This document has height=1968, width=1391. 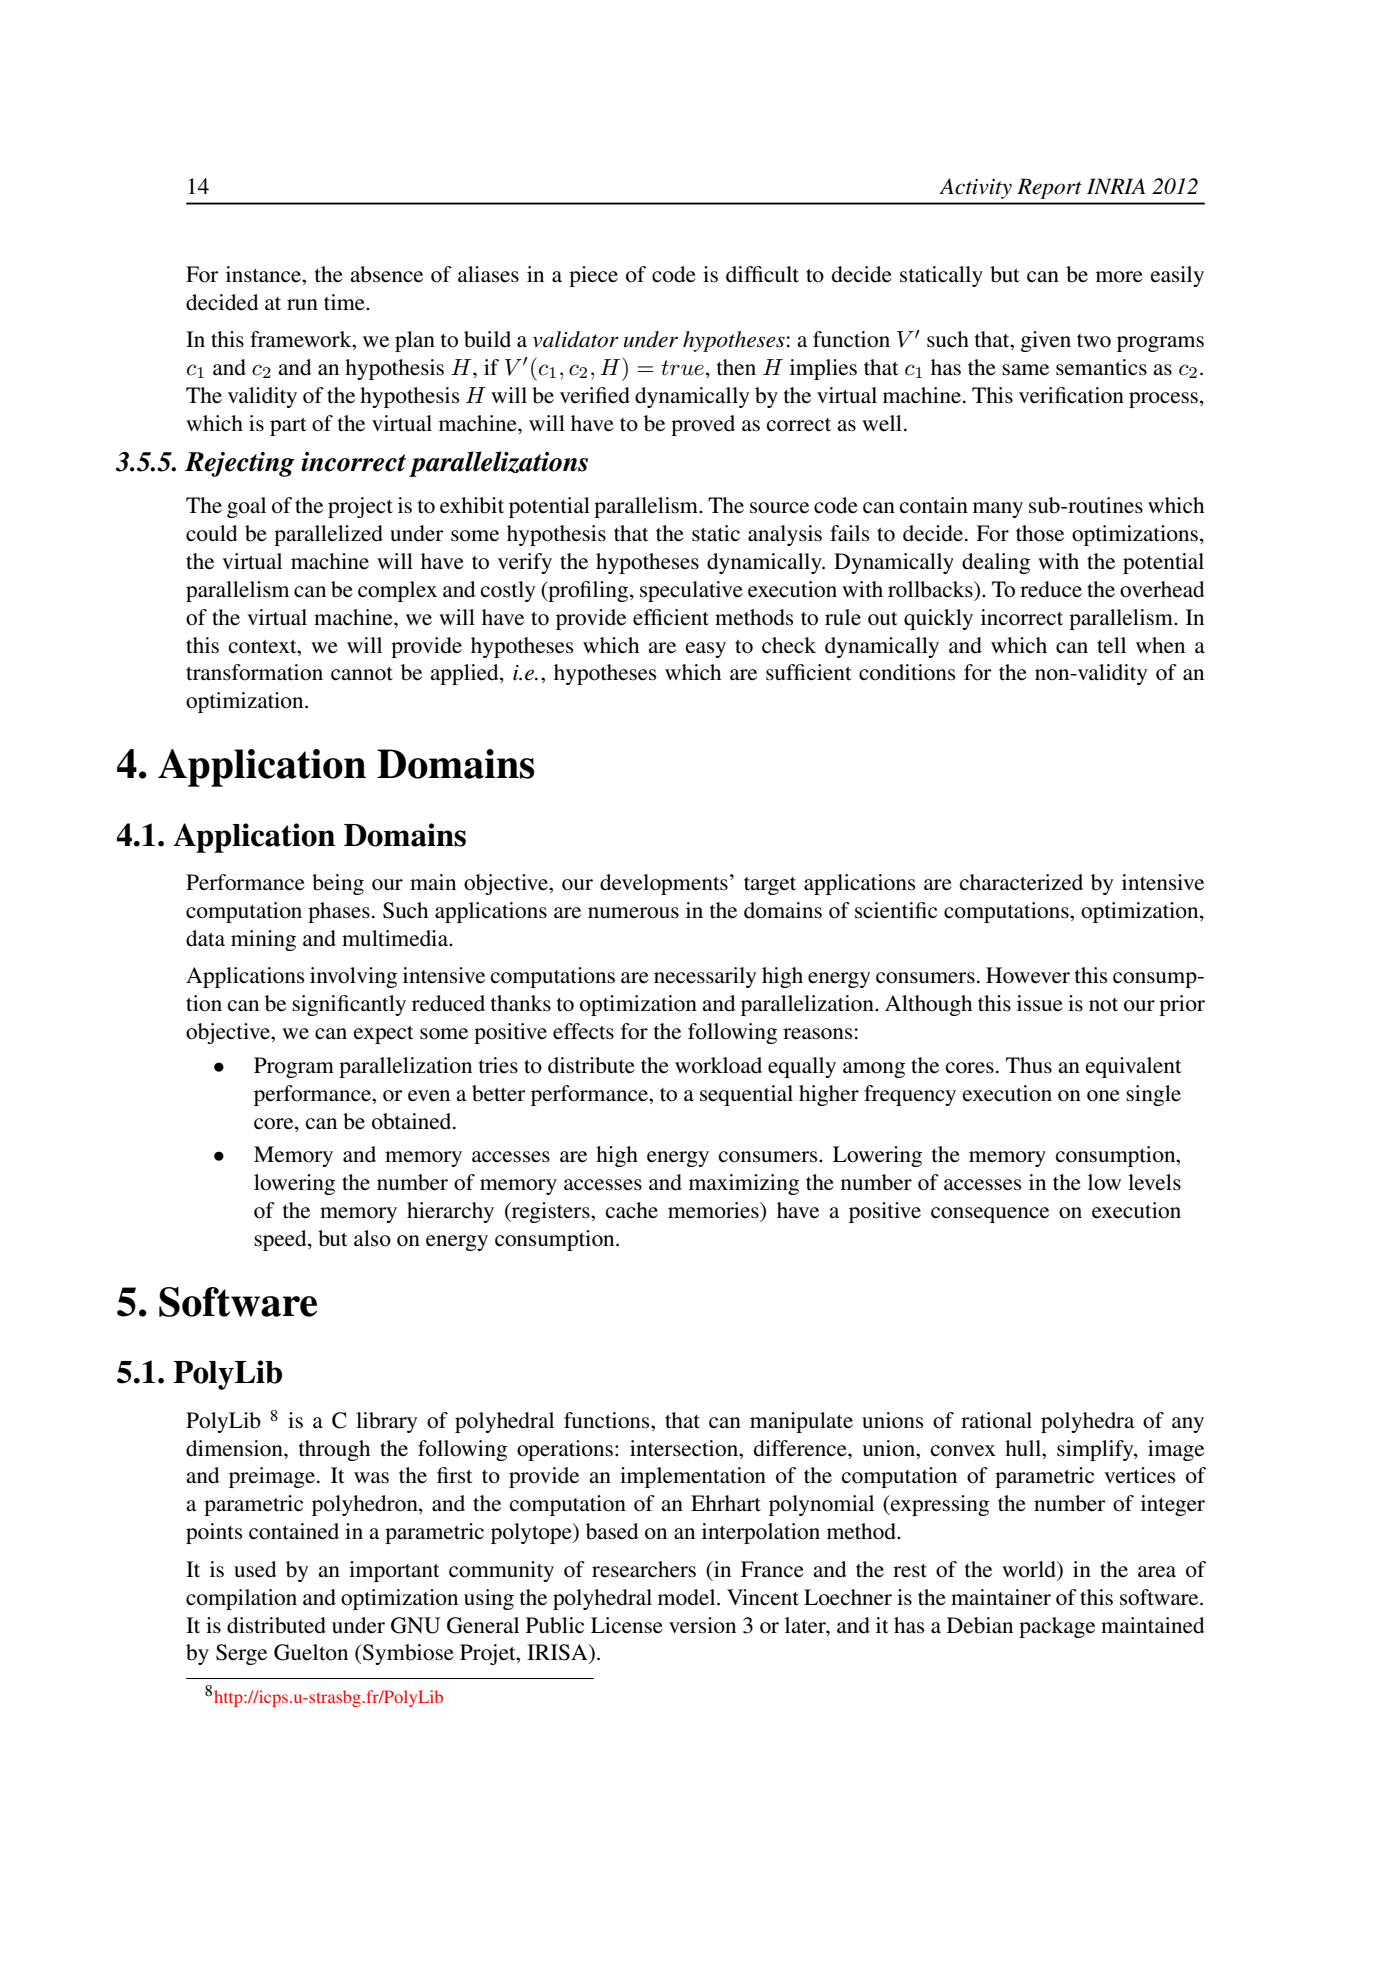 I want to click on Report, so click(x=1049, y=188).
